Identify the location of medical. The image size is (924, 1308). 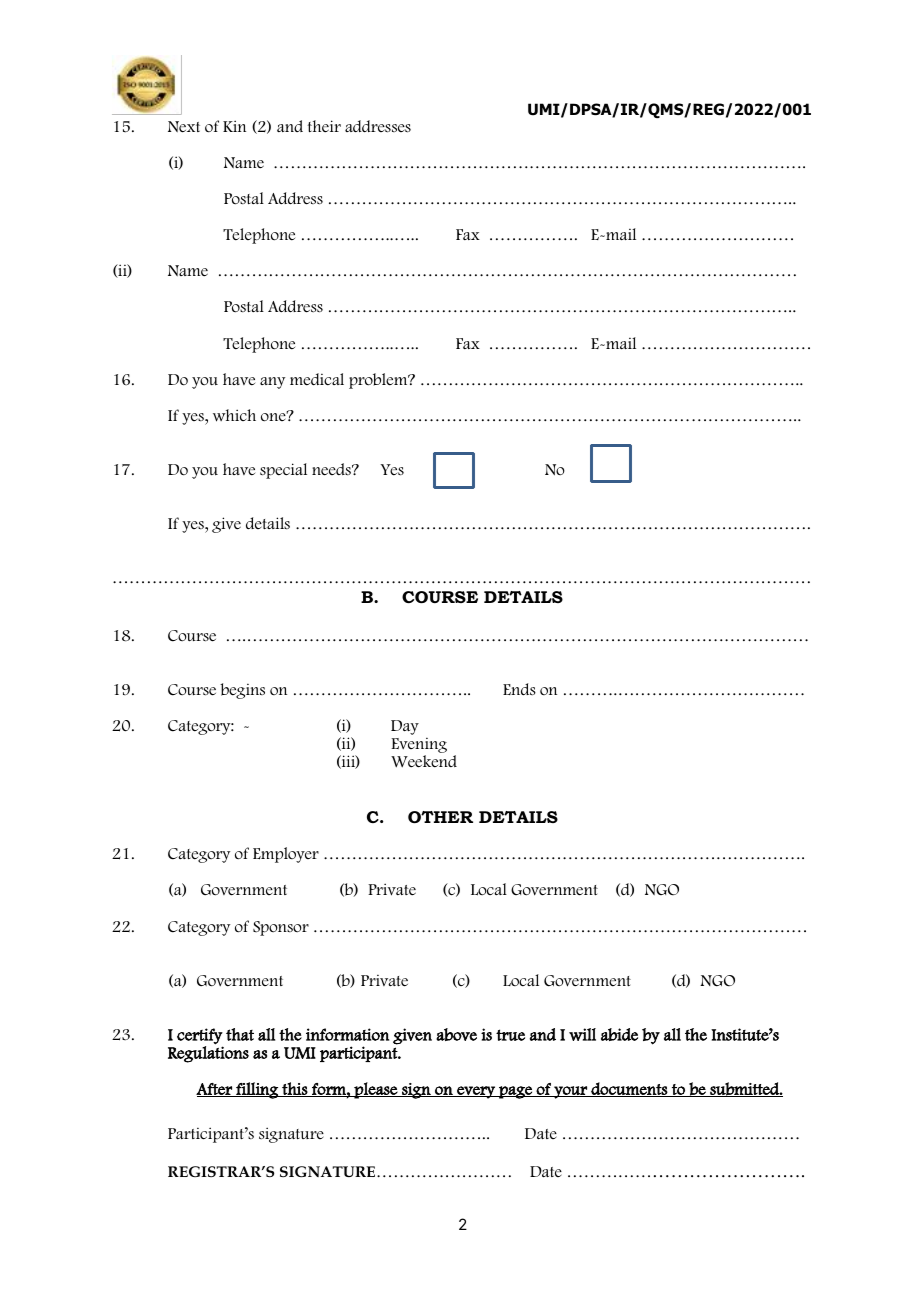
(317, 379).
